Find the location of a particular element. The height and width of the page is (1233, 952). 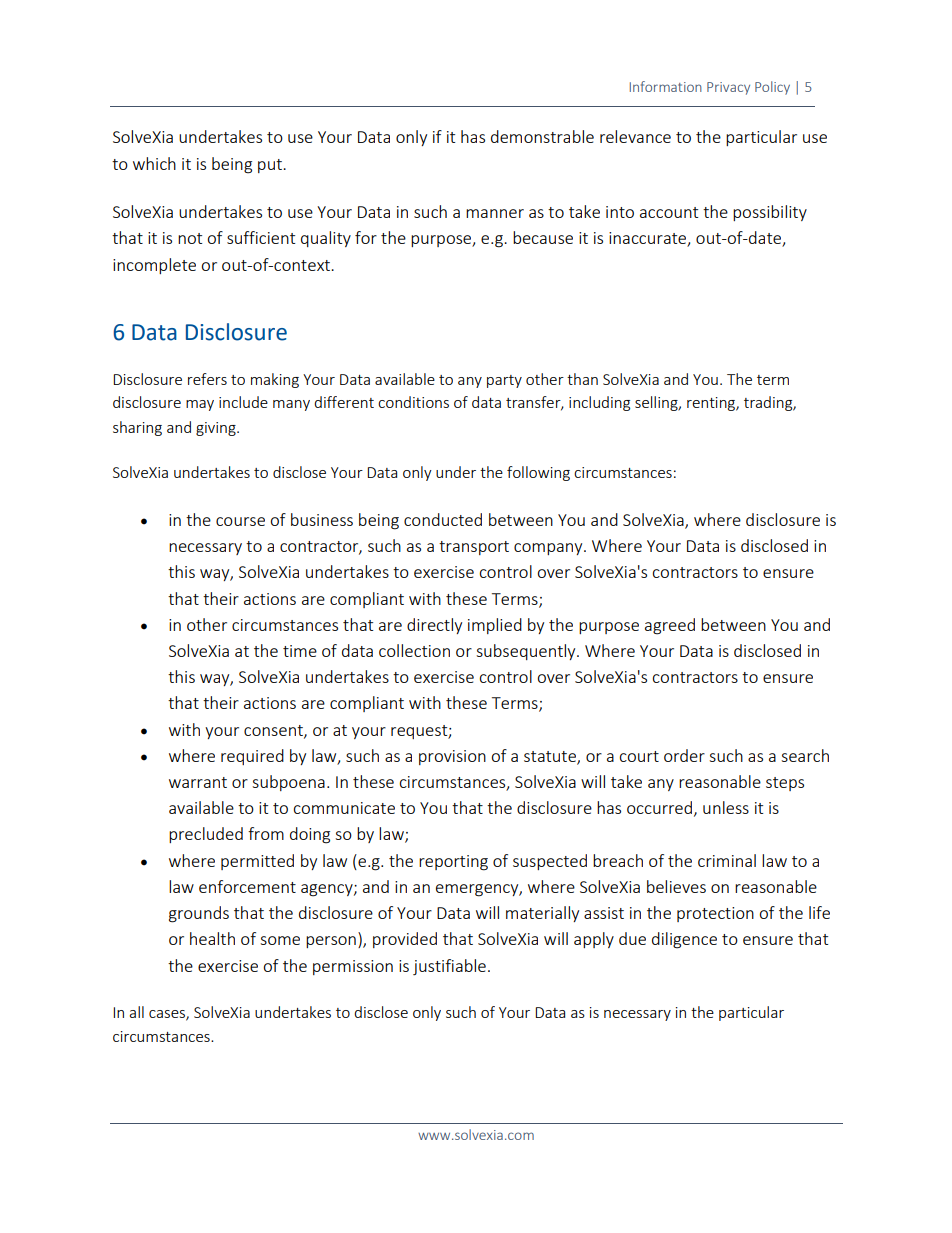

implied is located at coordinates (495, 626).
